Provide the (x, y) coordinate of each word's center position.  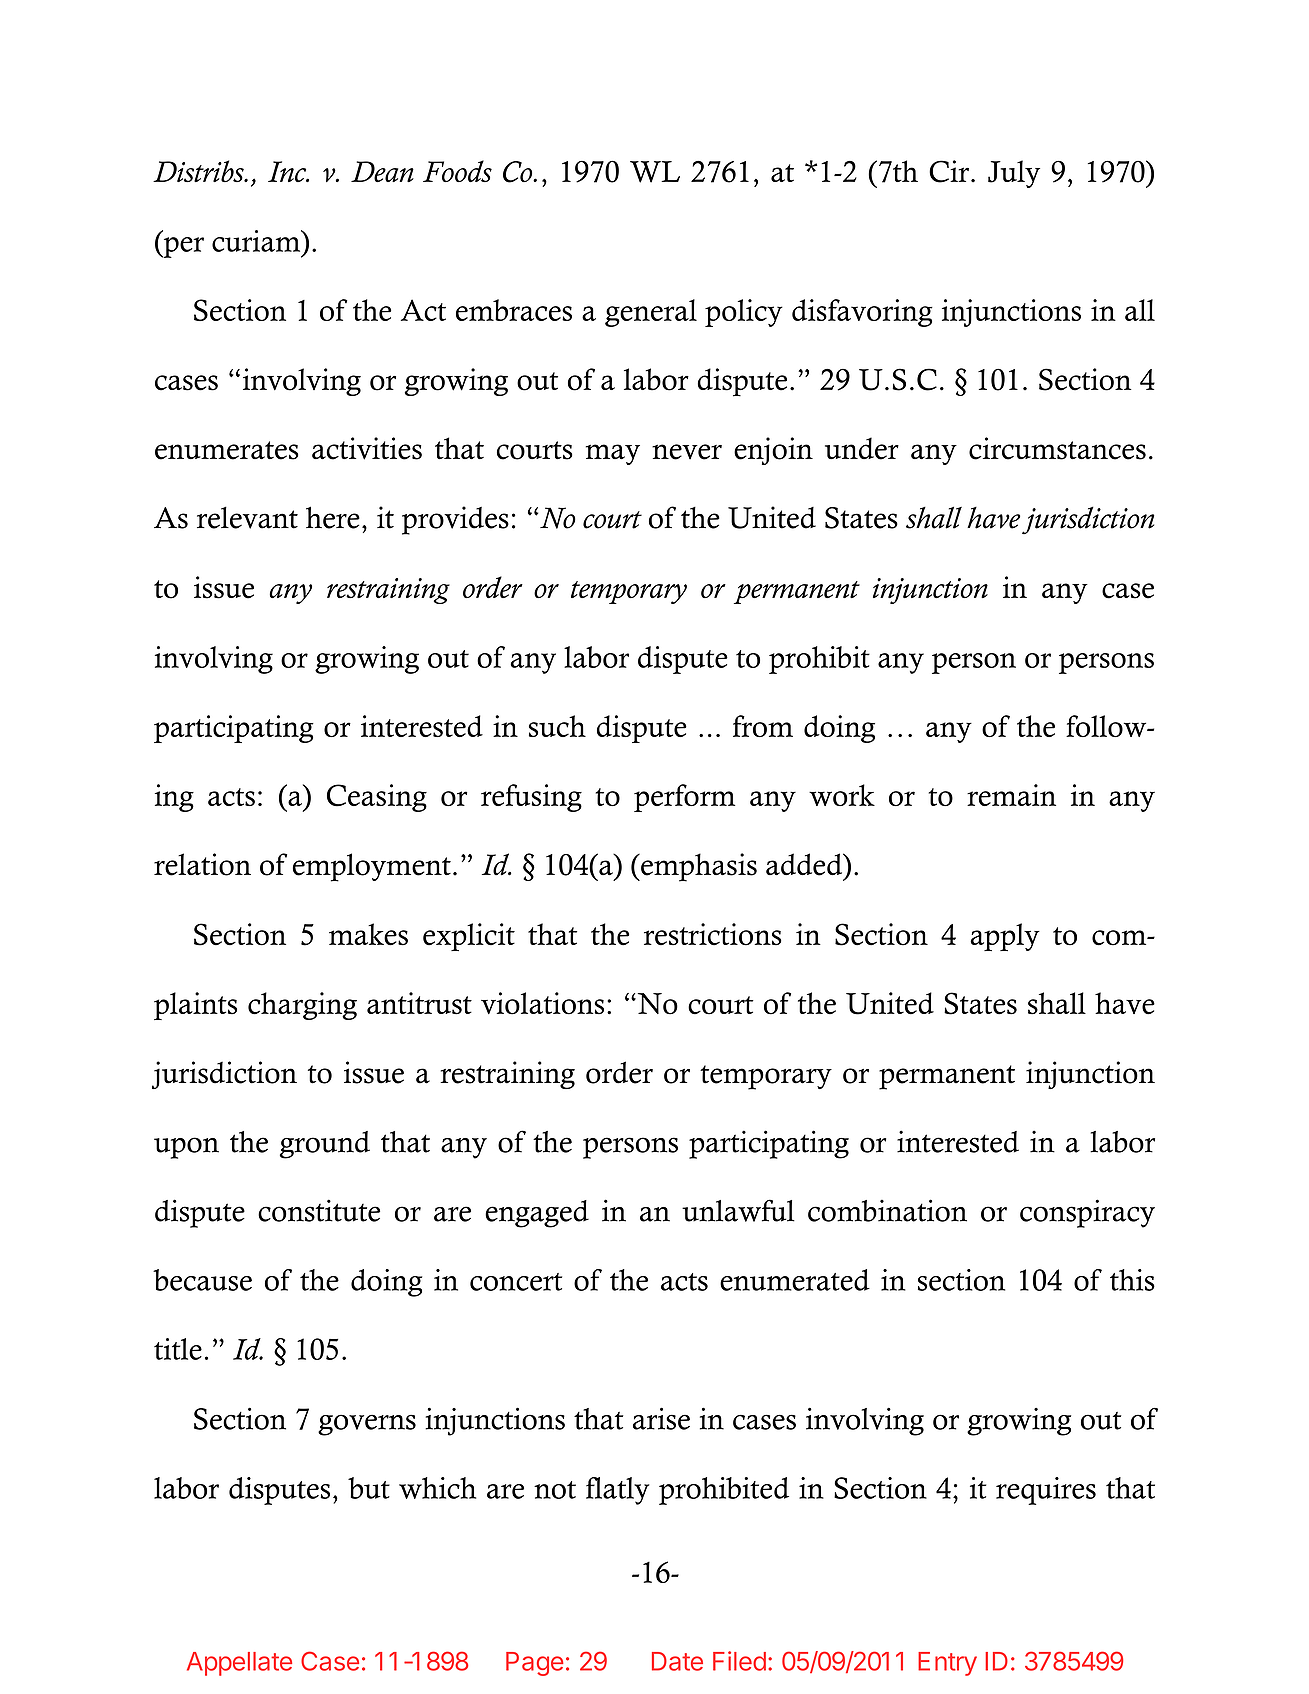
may (613, 454)
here (333, 517)
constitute (319, 1210)
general (651, 313)
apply (1005, 937)
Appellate (239, 1664)
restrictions (713, 934)
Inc (288, 171)
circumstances (1057, 448)
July (1014, 174)
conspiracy (1087, 1213)
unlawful (738, 1210)
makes (368, 934)
